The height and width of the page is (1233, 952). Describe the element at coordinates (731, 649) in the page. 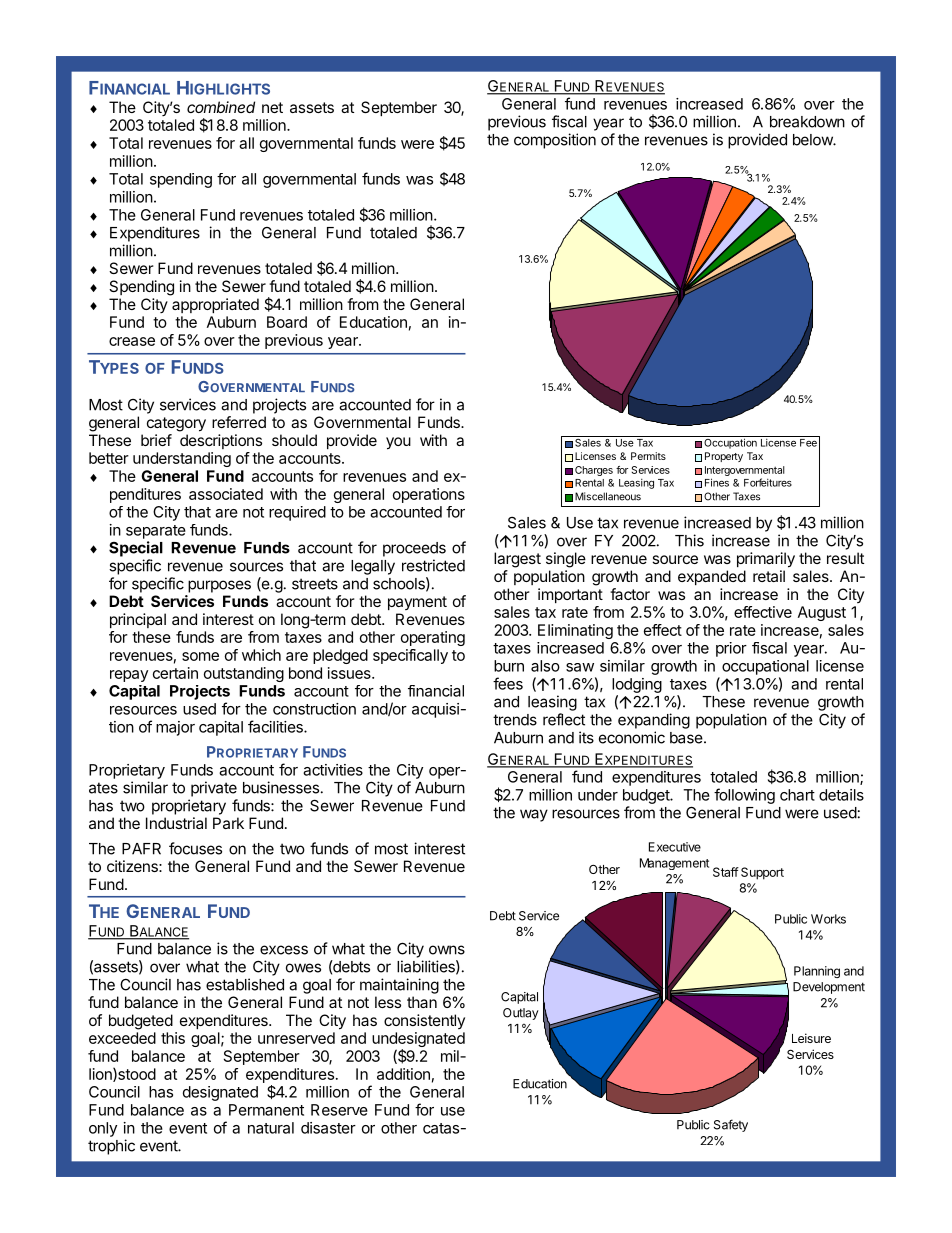

I see `prior` at that location.
